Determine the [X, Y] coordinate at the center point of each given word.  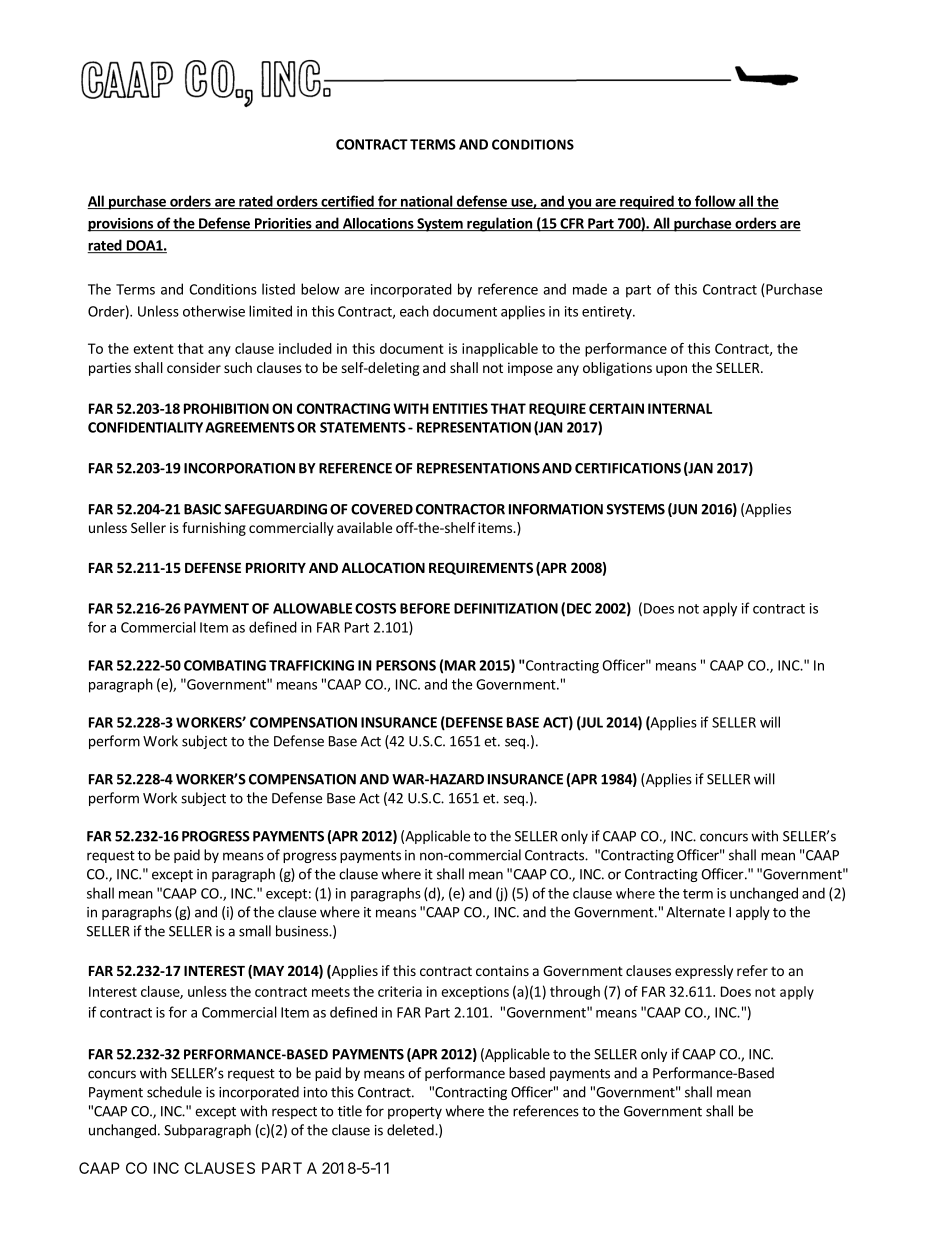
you [579, 204]
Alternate [695, 912]
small [255, 931]
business [303, 931]
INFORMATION [556, 509]
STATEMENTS [363, 427]
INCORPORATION [239, 468]
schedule [174, 1092]
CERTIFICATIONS [628, 468]
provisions [121, 225]
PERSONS [406, 665]
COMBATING [225, 665]
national [427, 202]
